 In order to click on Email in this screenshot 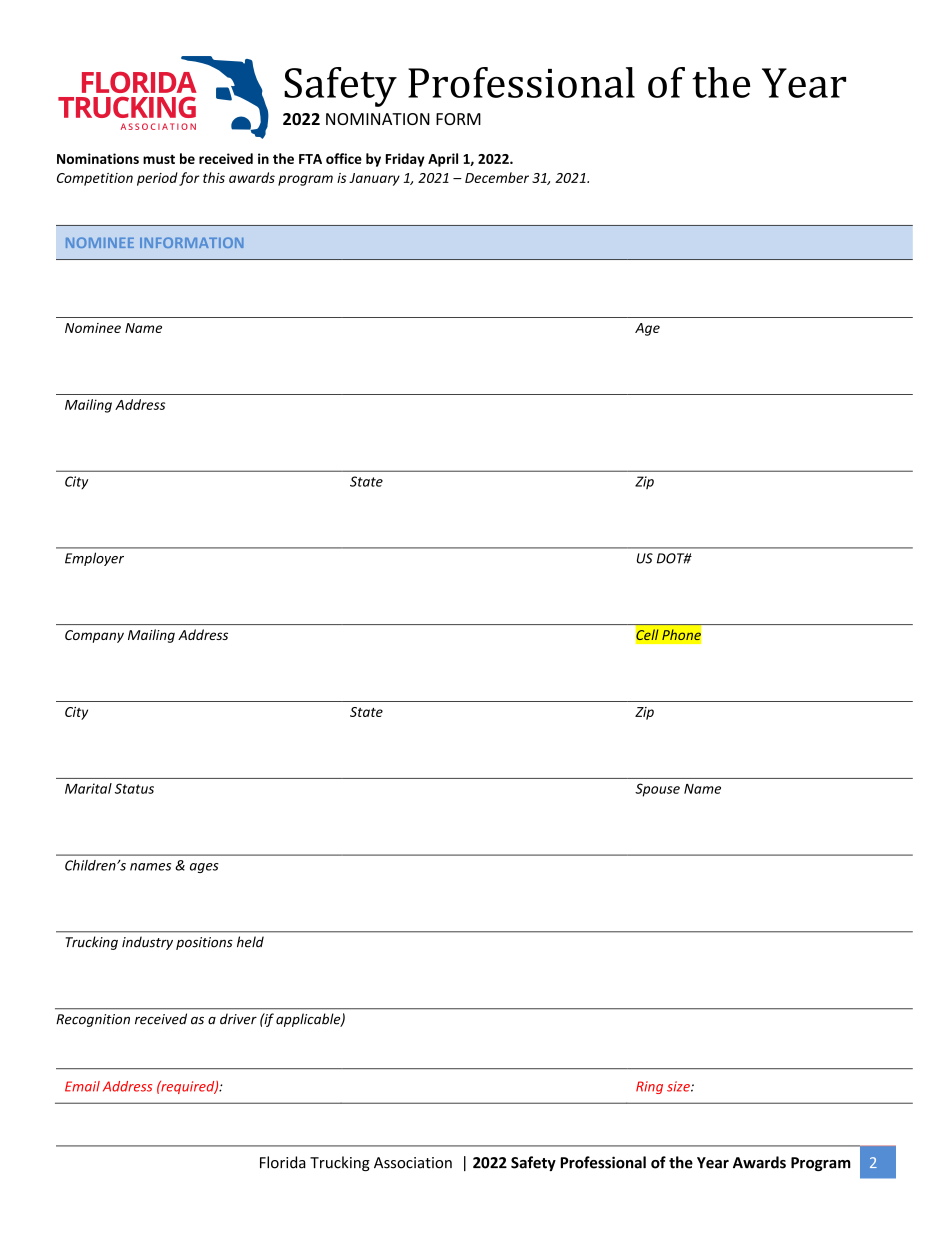, I will do `click(82, 1086)`.
